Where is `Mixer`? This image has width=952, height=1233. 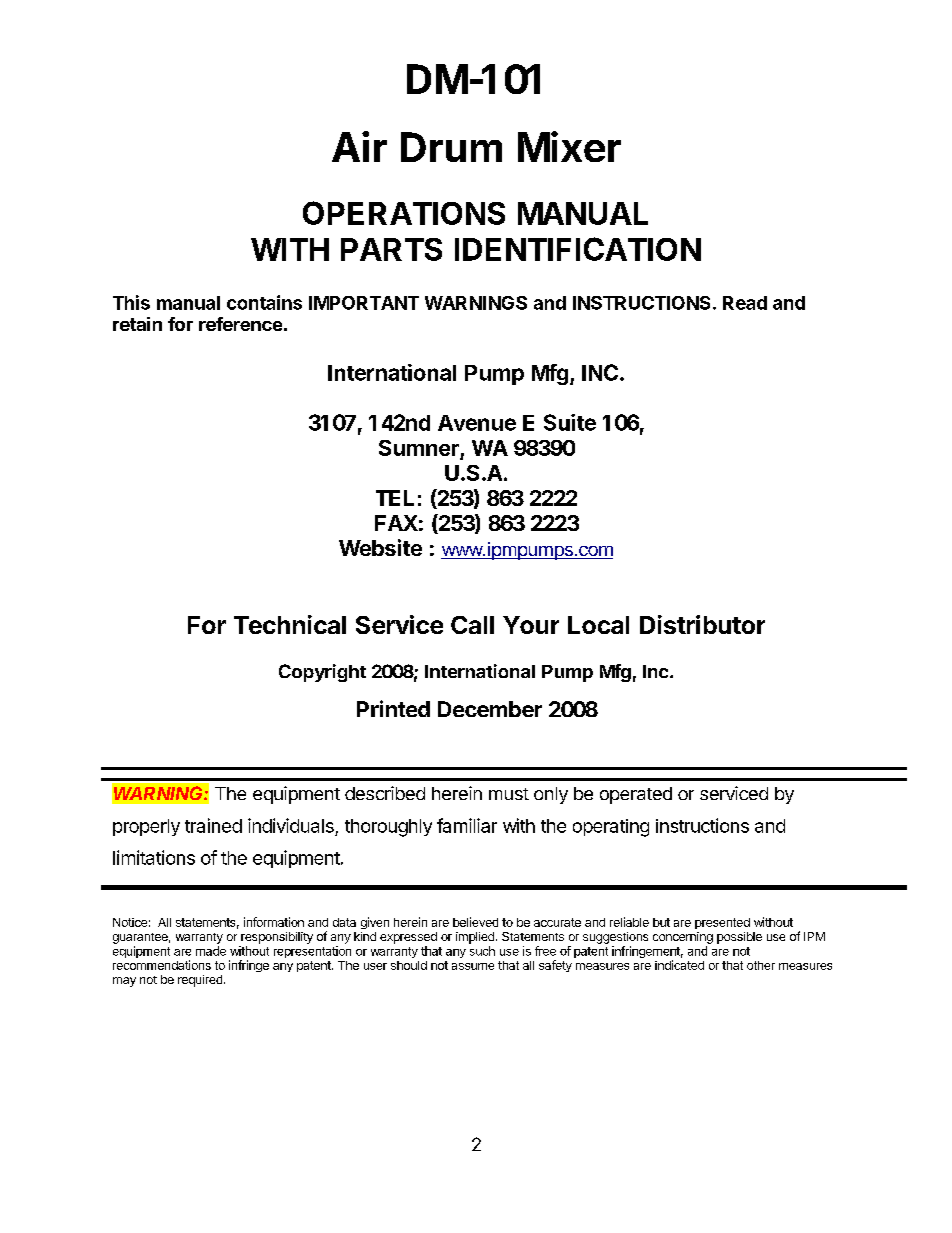 Mixer is located at coordinates (569, 146).
